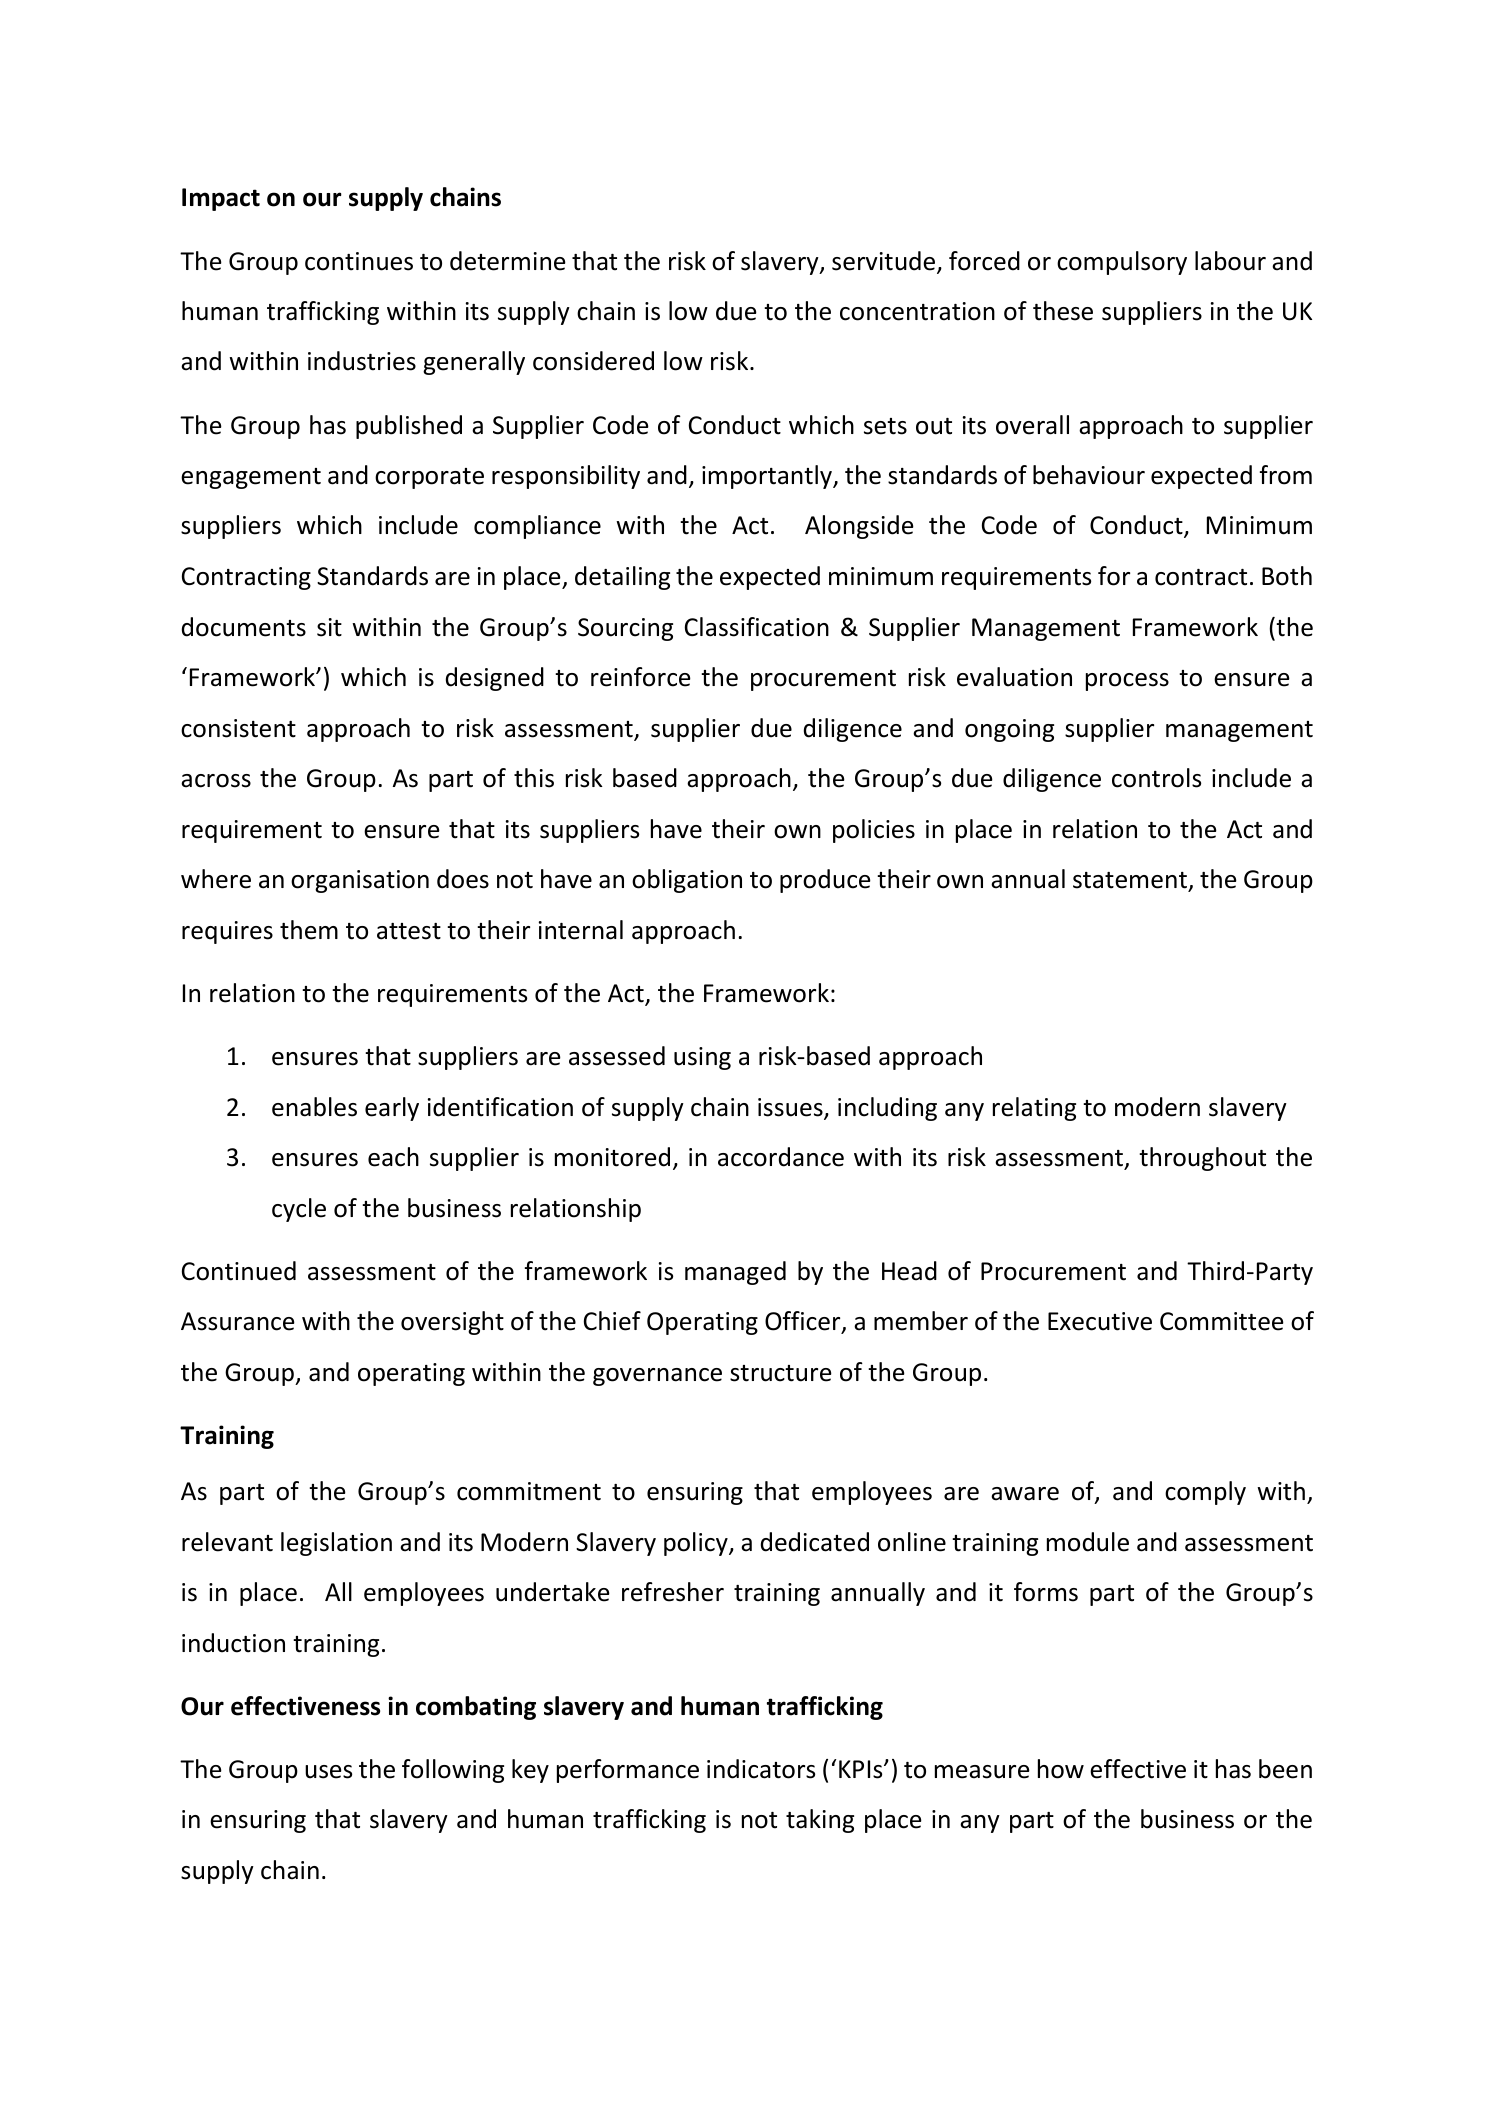 Image resolution: width=1494 pixels, height=2112 pixels. I want to click on servitude, so click(885, 262).
